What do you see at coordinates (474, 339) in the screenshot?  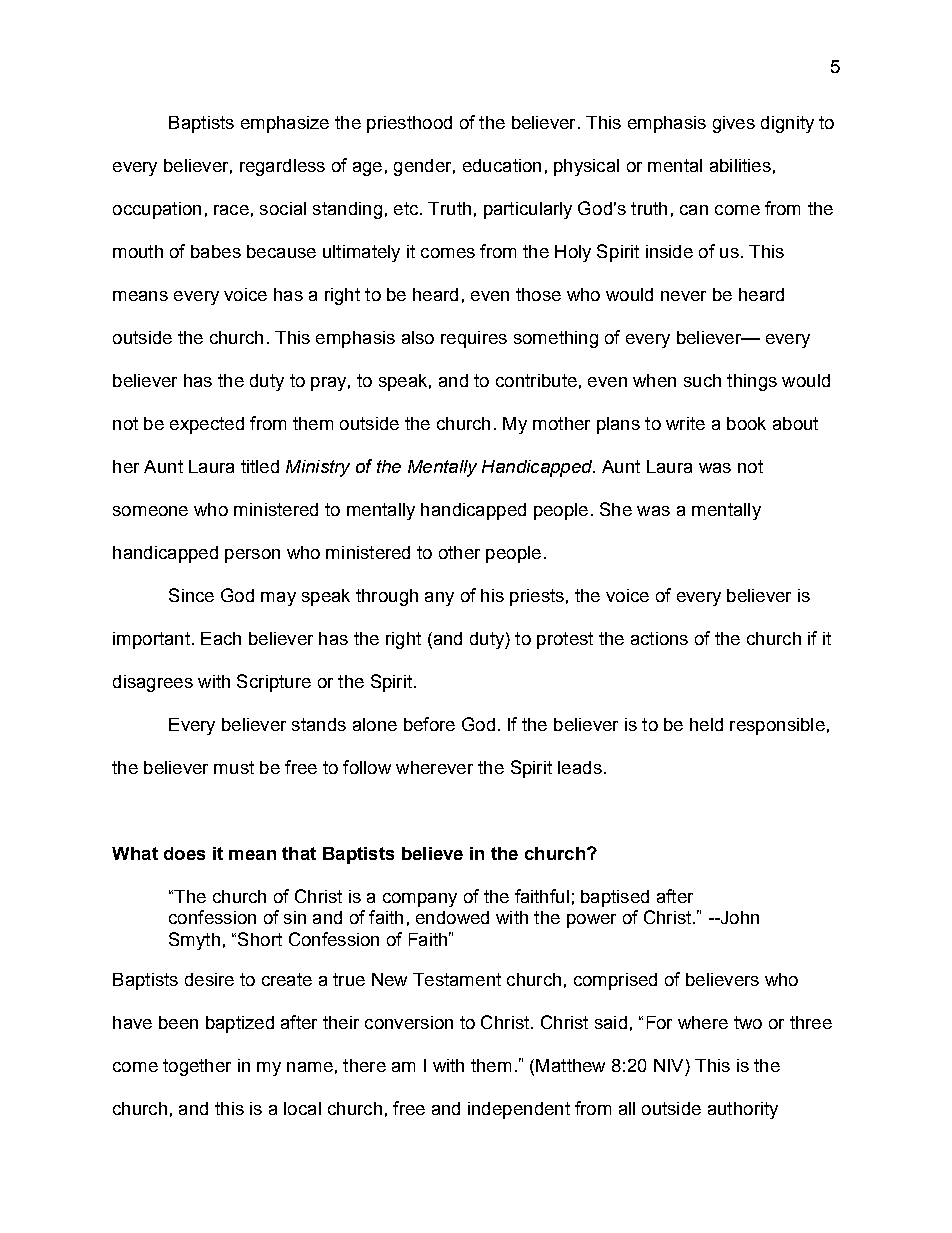 I see `requires` at bounding box center [474, 339].
